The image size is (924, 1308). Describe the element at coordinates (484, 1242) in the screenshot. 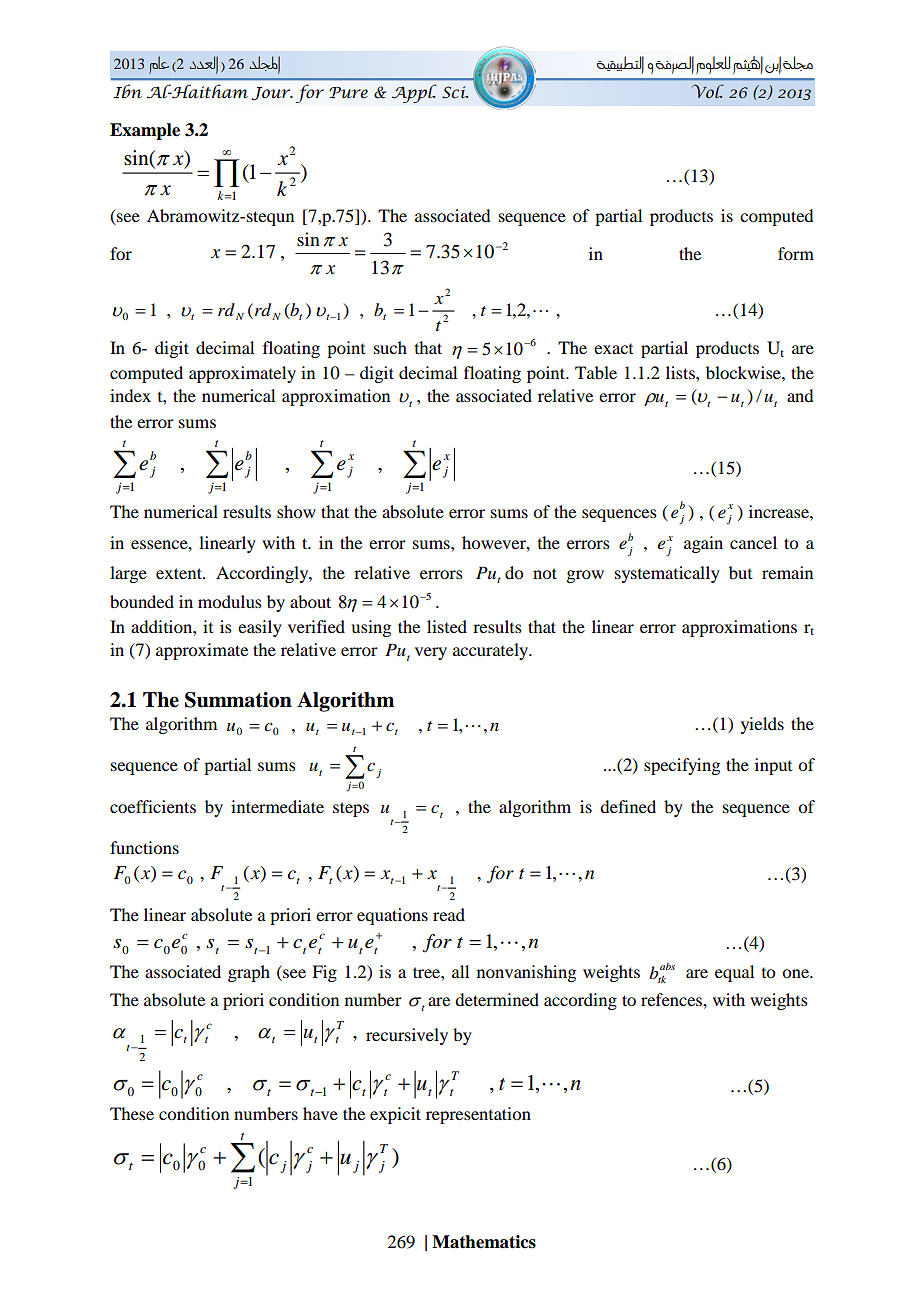

I see `Mathematics` at that location.
